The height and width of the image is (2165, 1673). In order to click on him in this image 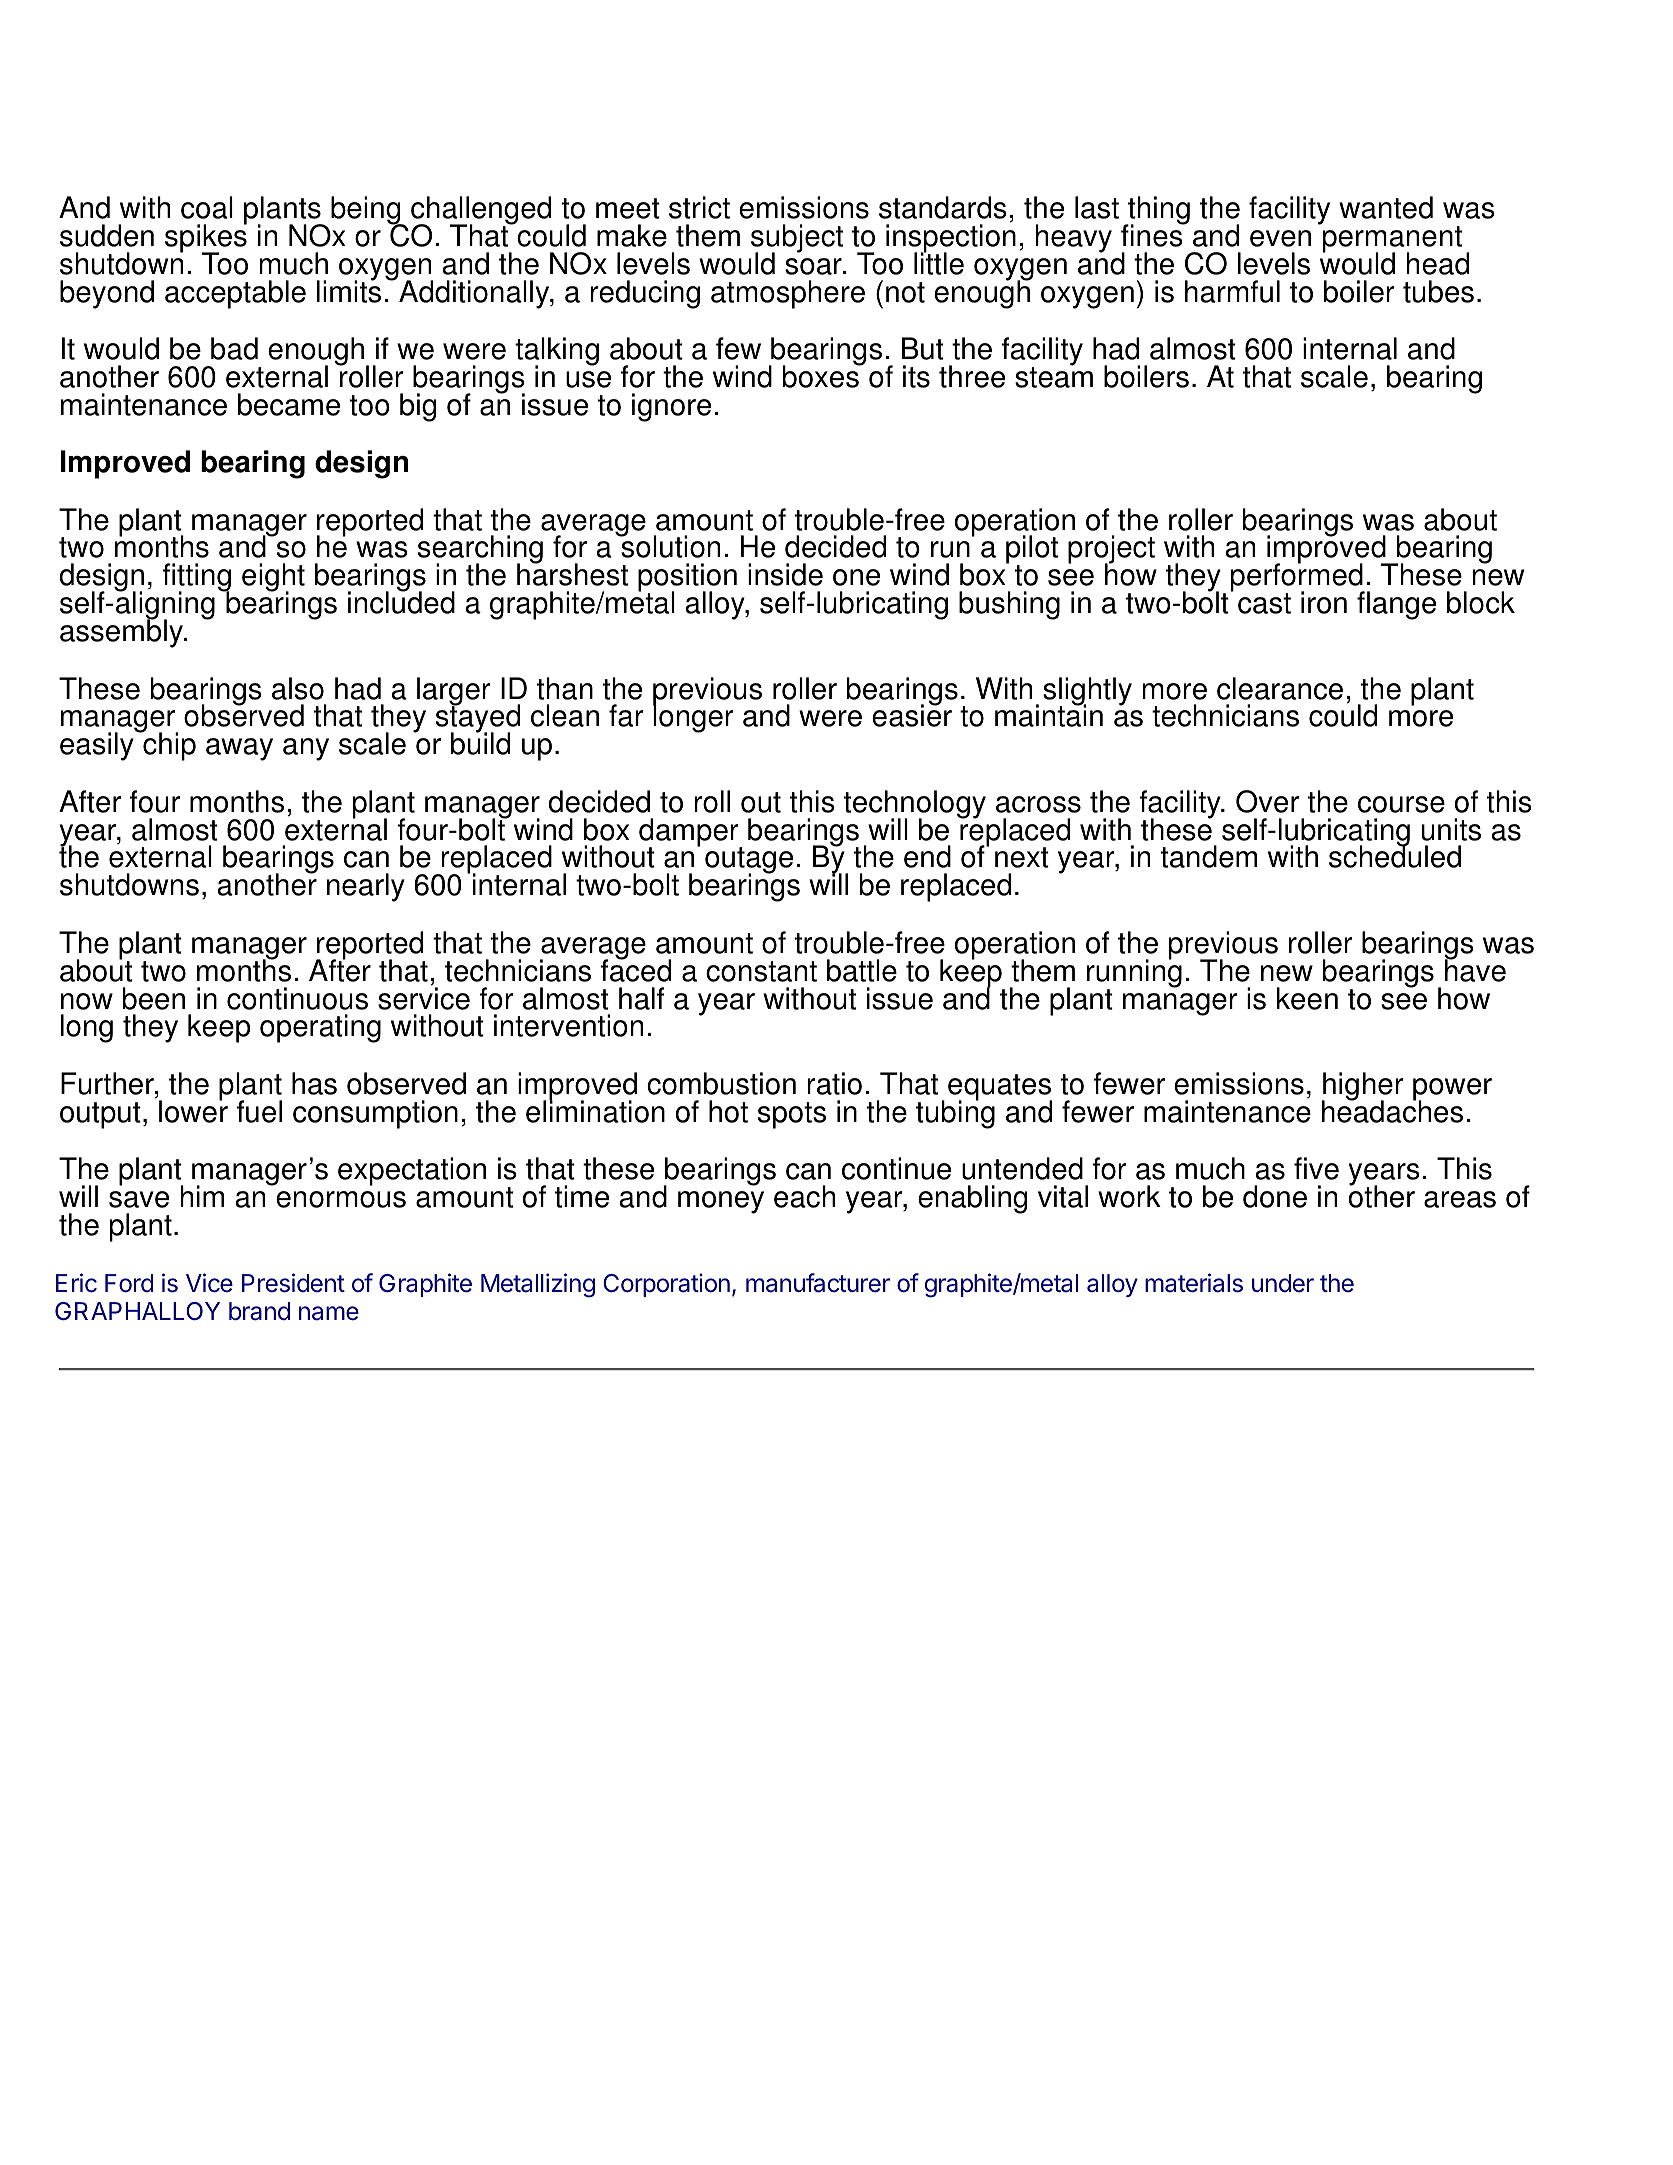, I will do `click(202, 1196)`.
